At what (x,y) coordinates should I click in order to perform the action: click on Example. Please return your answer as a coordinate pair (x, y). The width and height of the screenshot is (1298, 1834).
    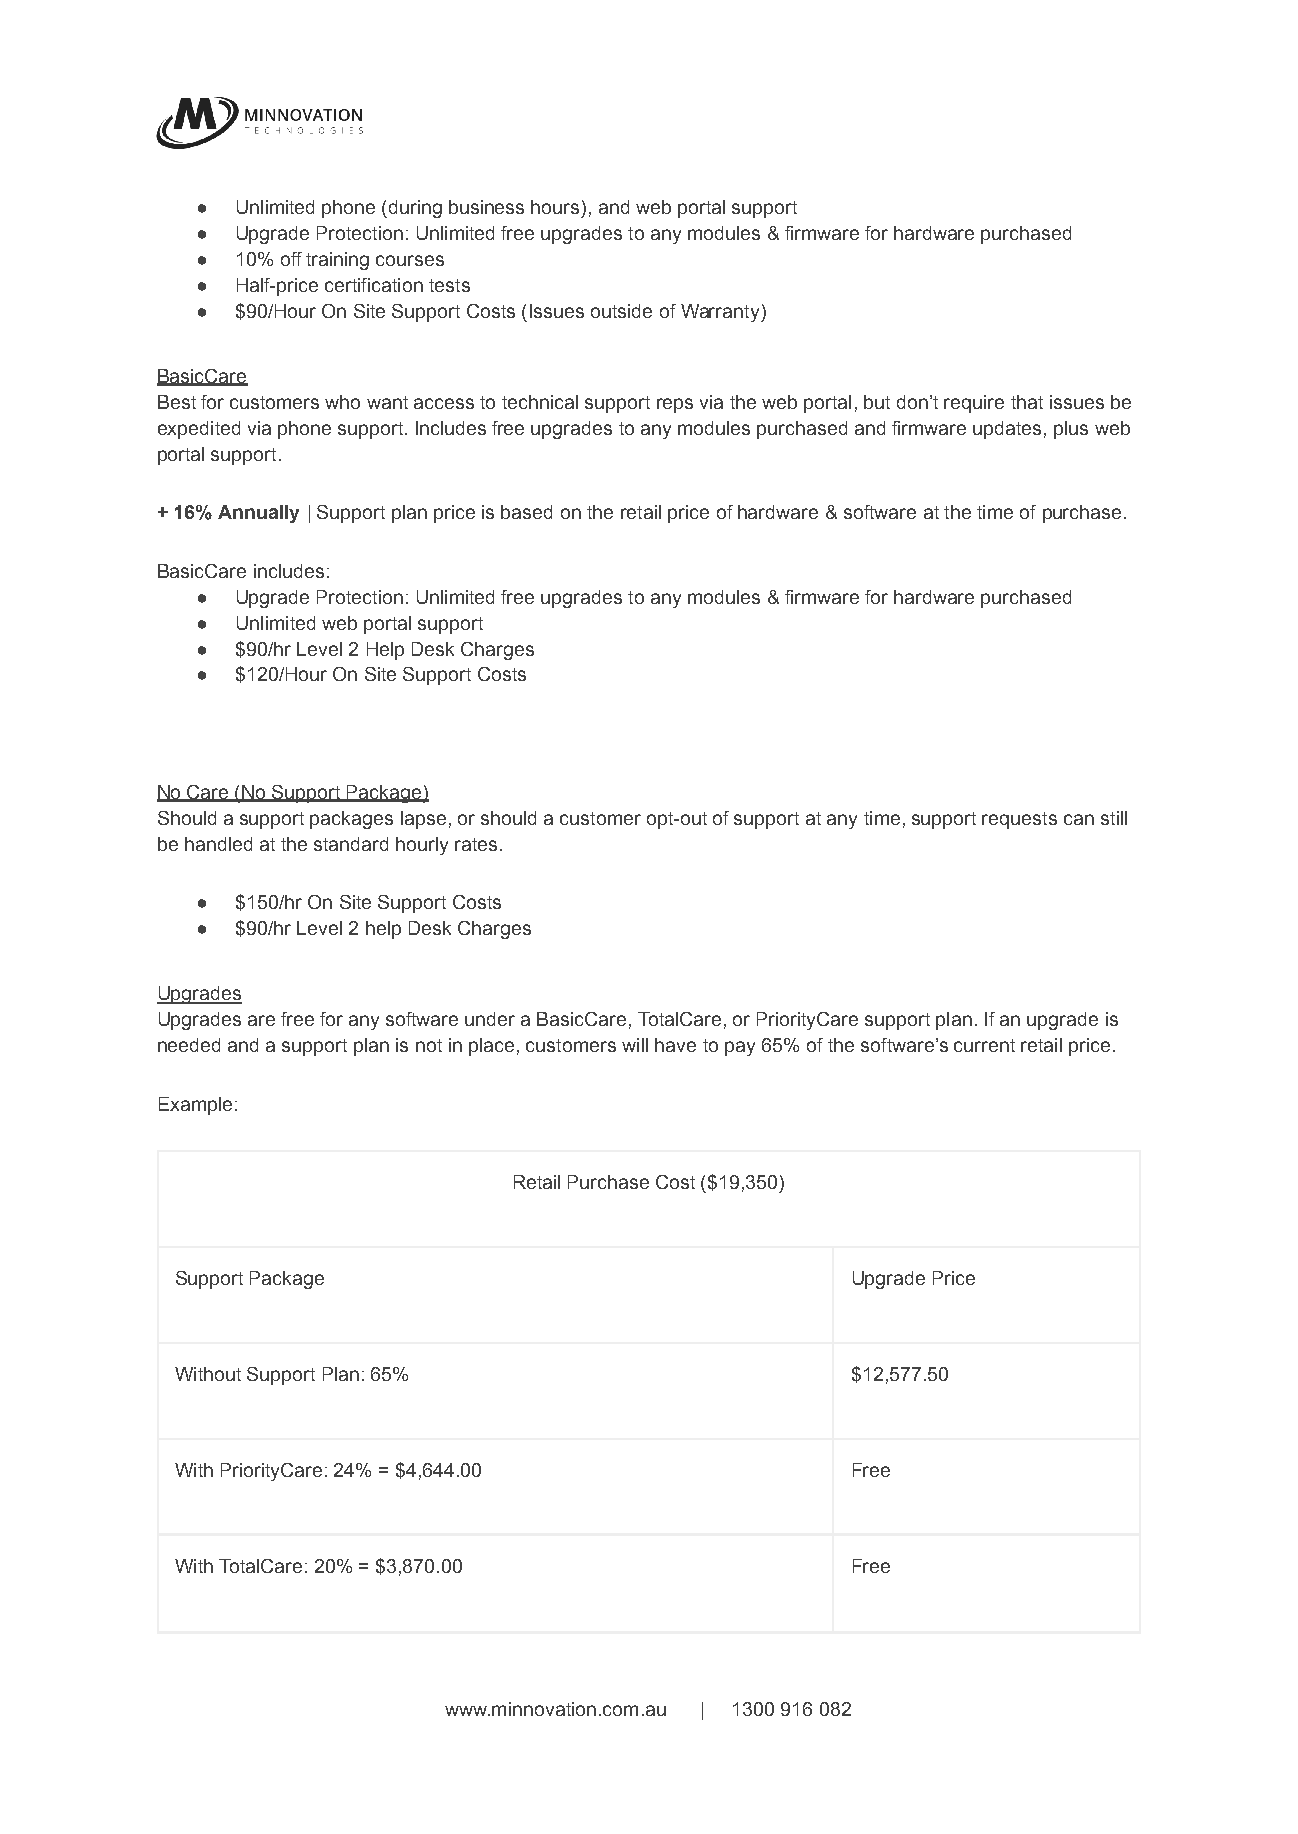
    Looking at the image, I should click on (195, 1106).
